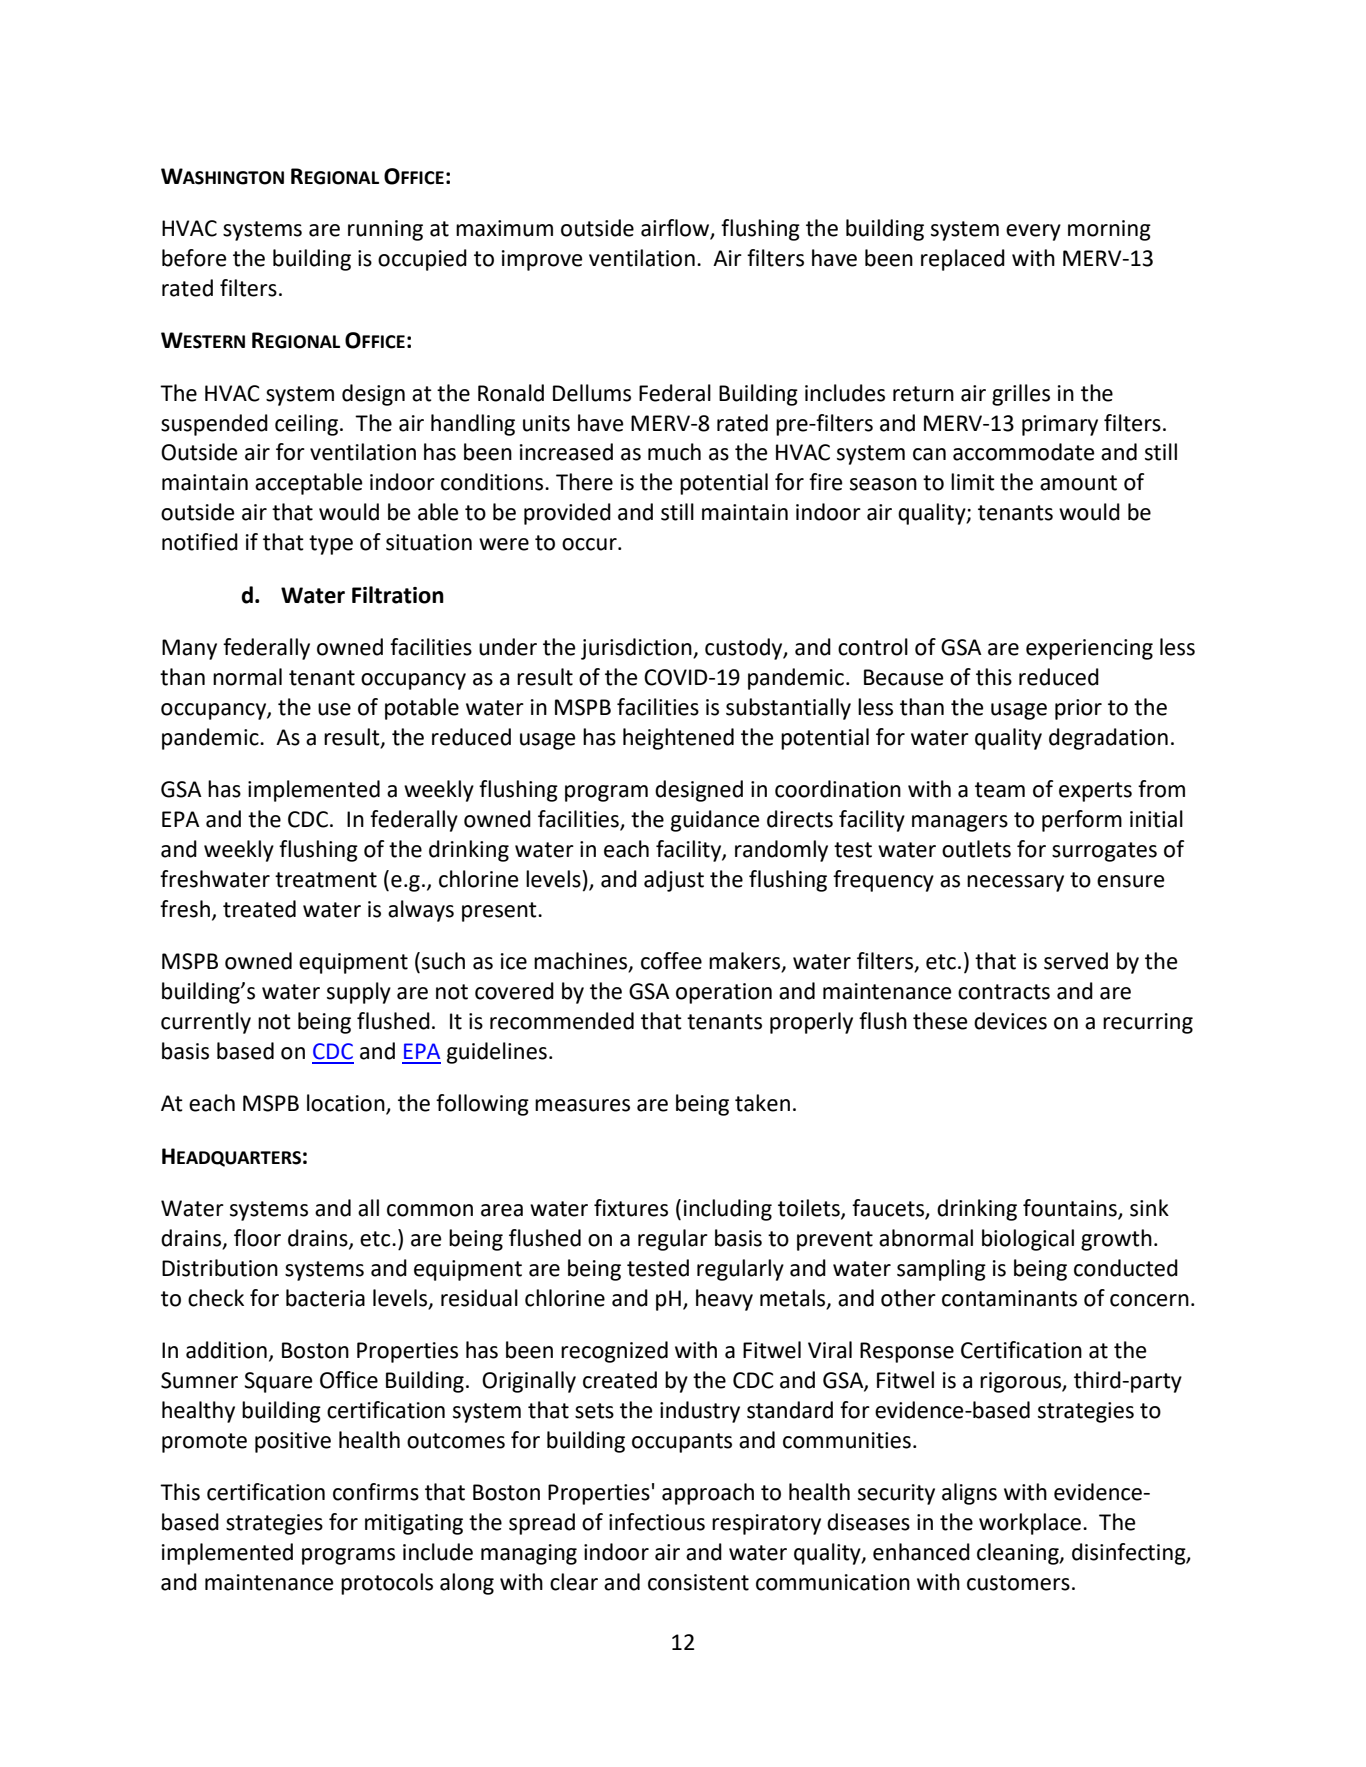 This screenshot has width=1366, height=1767. Describe the element at coordinates (1089, 649) in the screenshot. I see `experiencing` at that location.
